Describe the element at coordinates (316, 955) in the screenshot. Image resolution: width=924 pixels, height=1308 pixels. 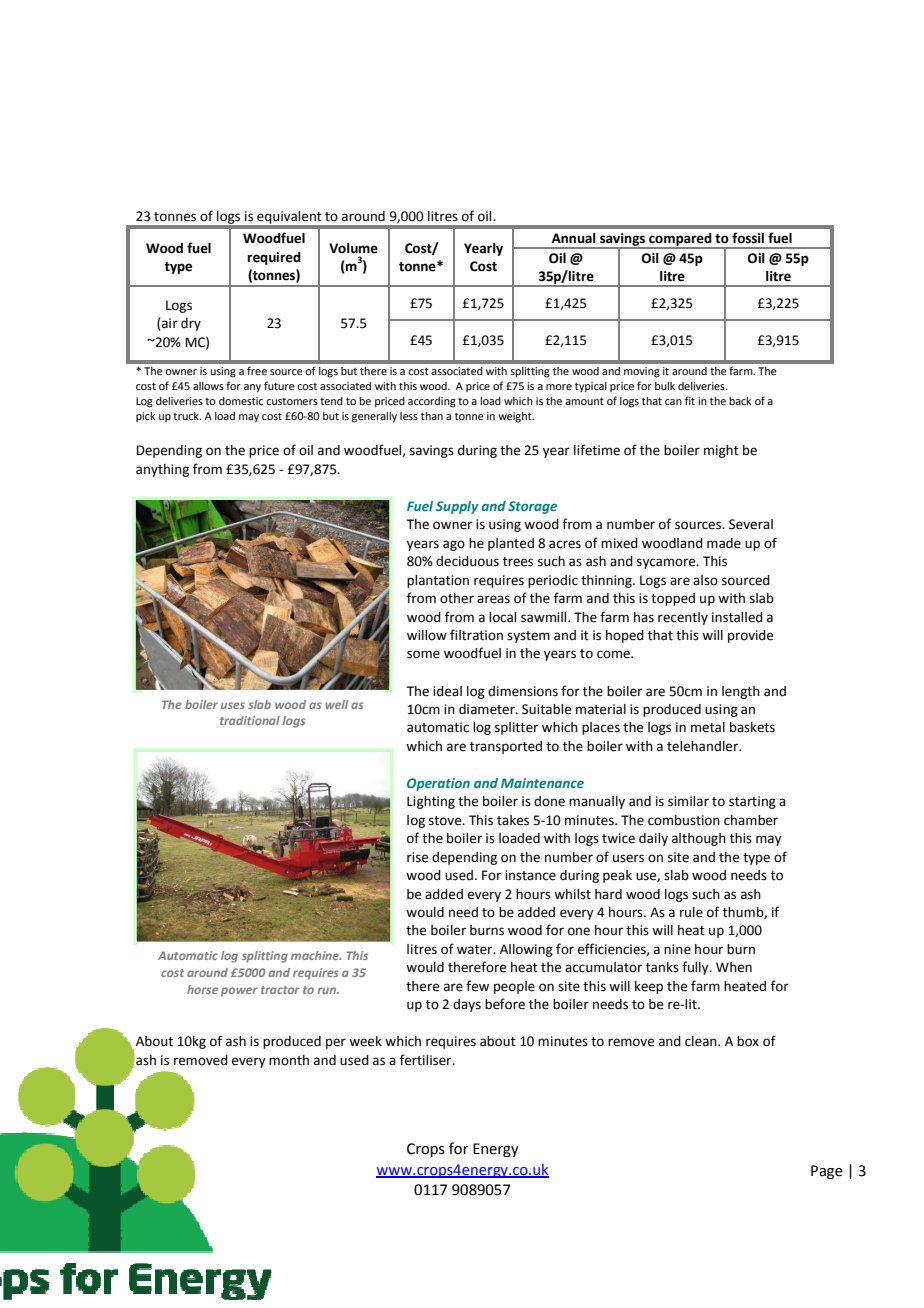
I see `machine` at that location.
